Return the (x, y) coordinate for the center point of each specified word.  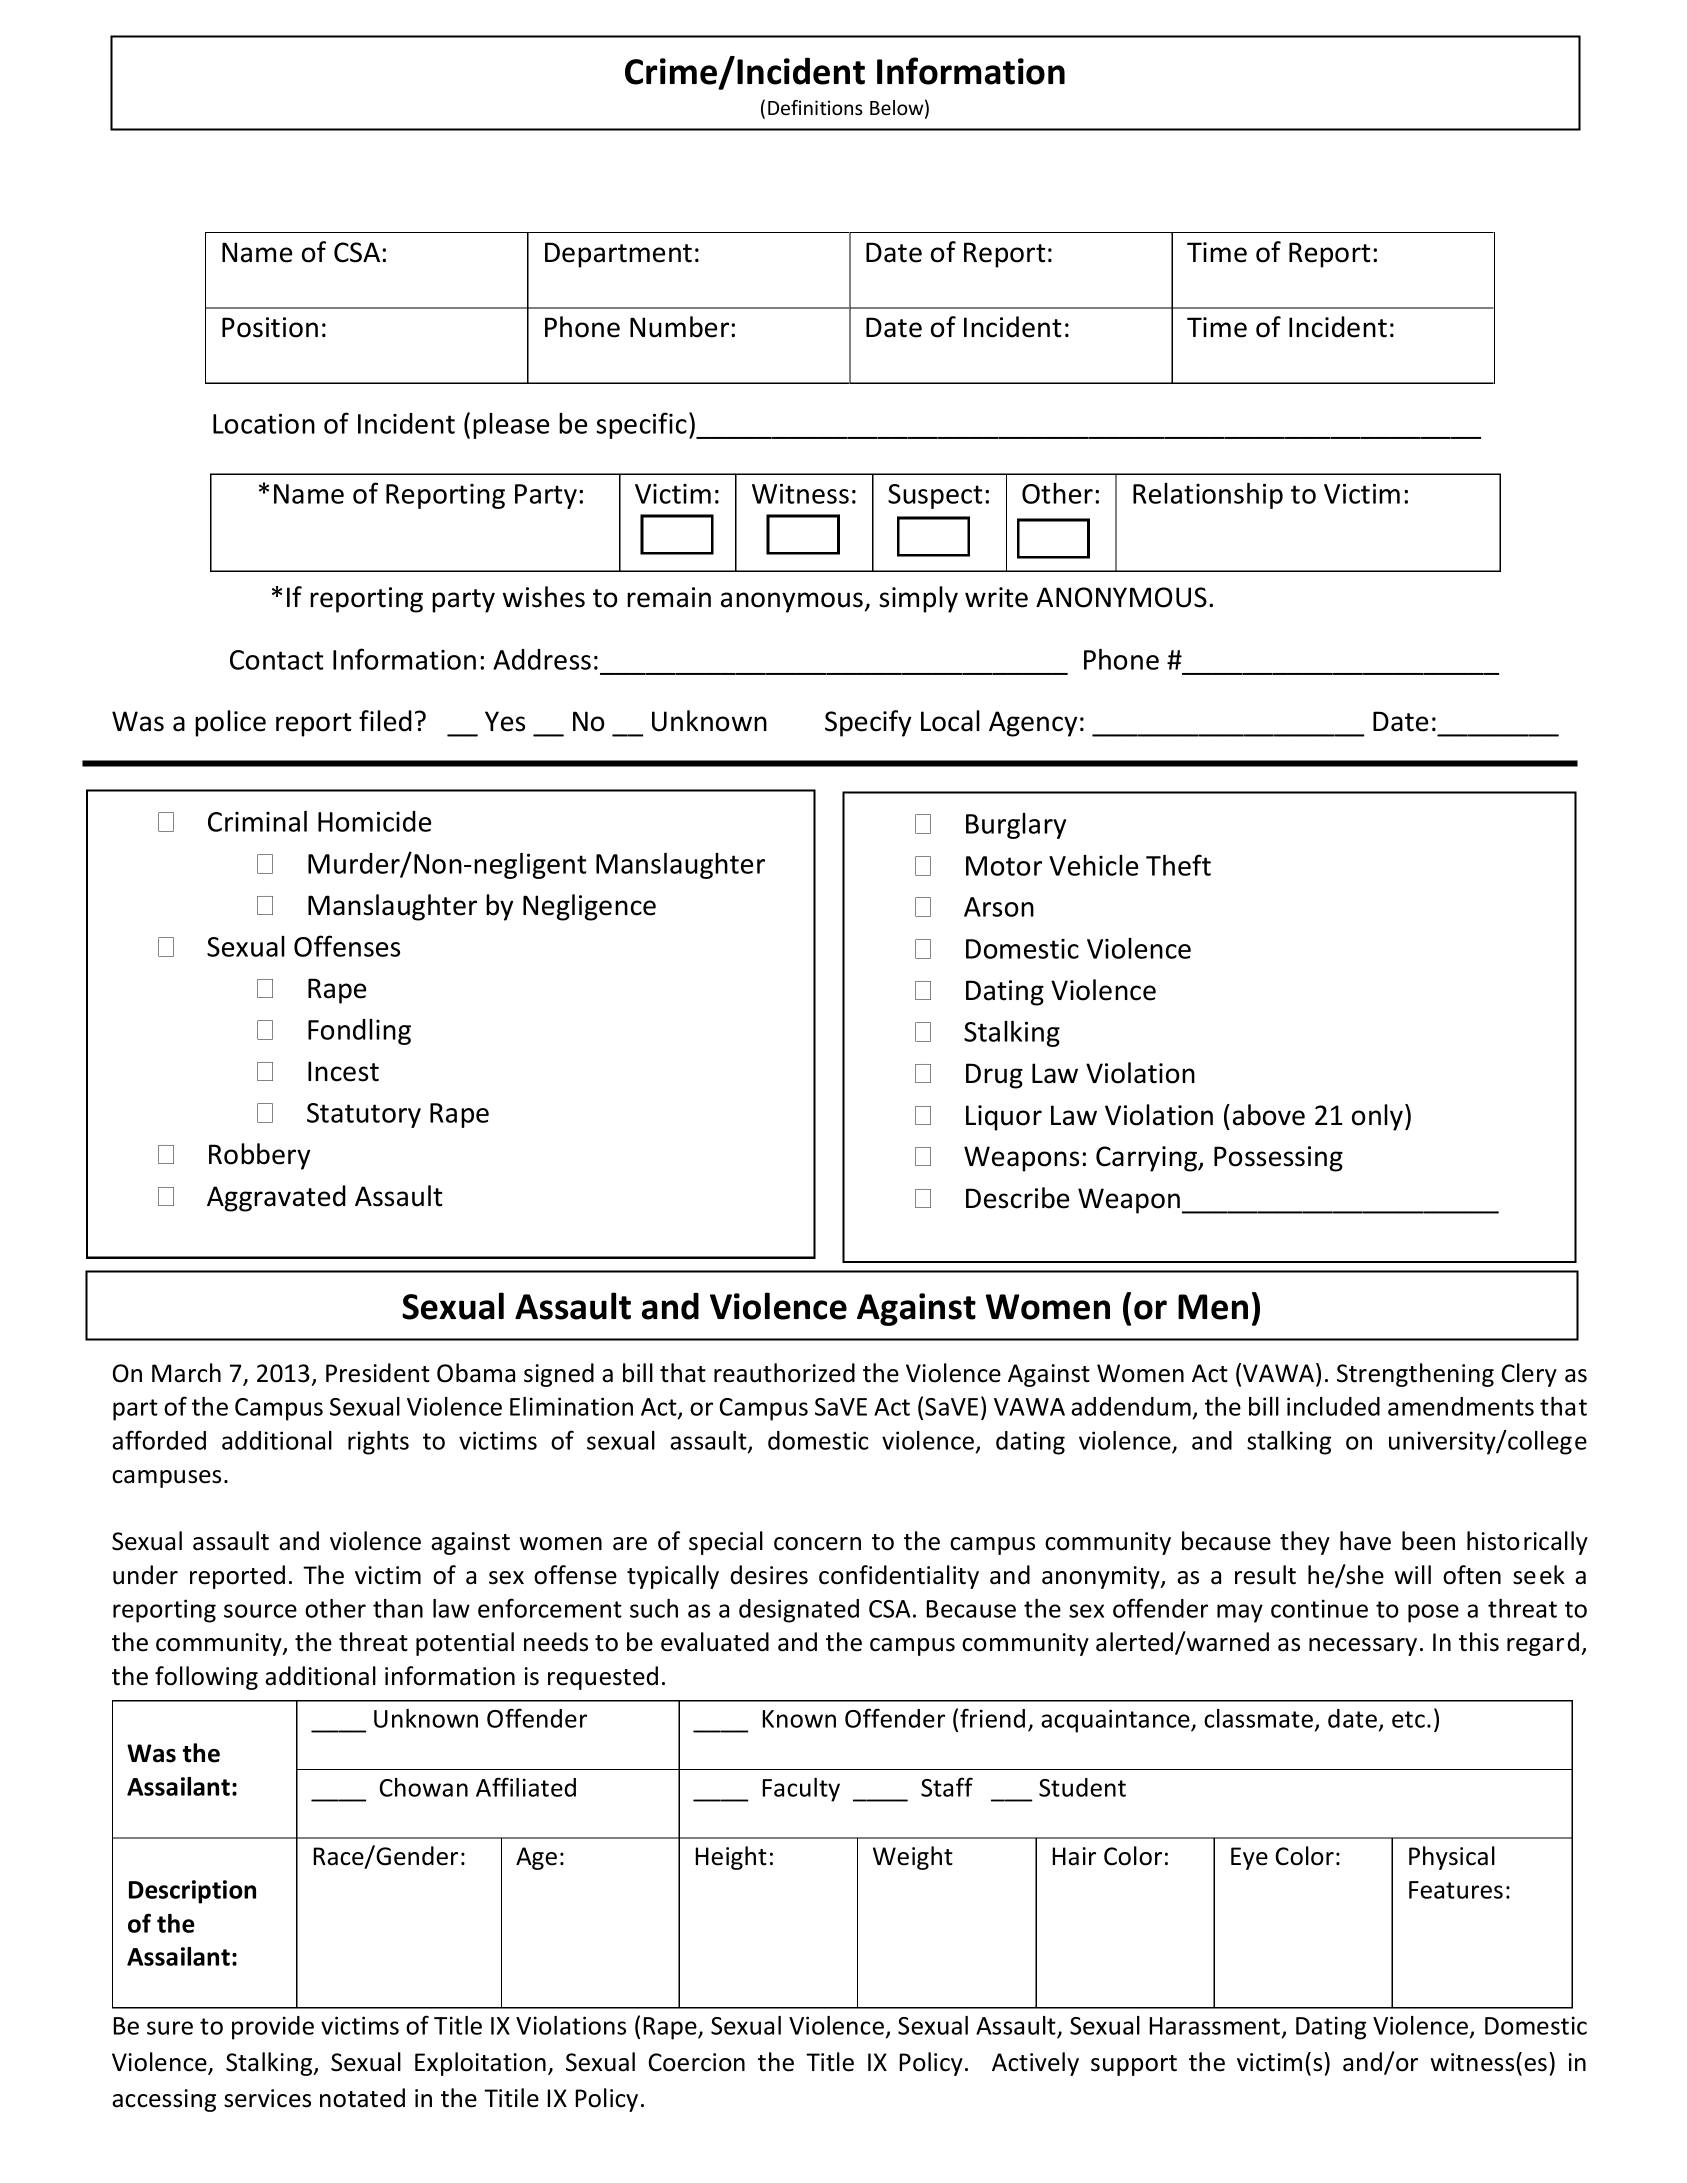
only (1379, 1117)
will (1413, 1574)
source (260, 1611)
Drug (994, 1076)
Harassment (1216, 2027)
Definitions (815, 107)
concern (817, 1544)
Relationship (1208, 496)
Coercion (697, 2062)
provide (273, 2028)
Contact (277, 660)
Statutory (364, 1115)
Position (270, 327)
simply (918, 599)
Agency (1033, 724)
